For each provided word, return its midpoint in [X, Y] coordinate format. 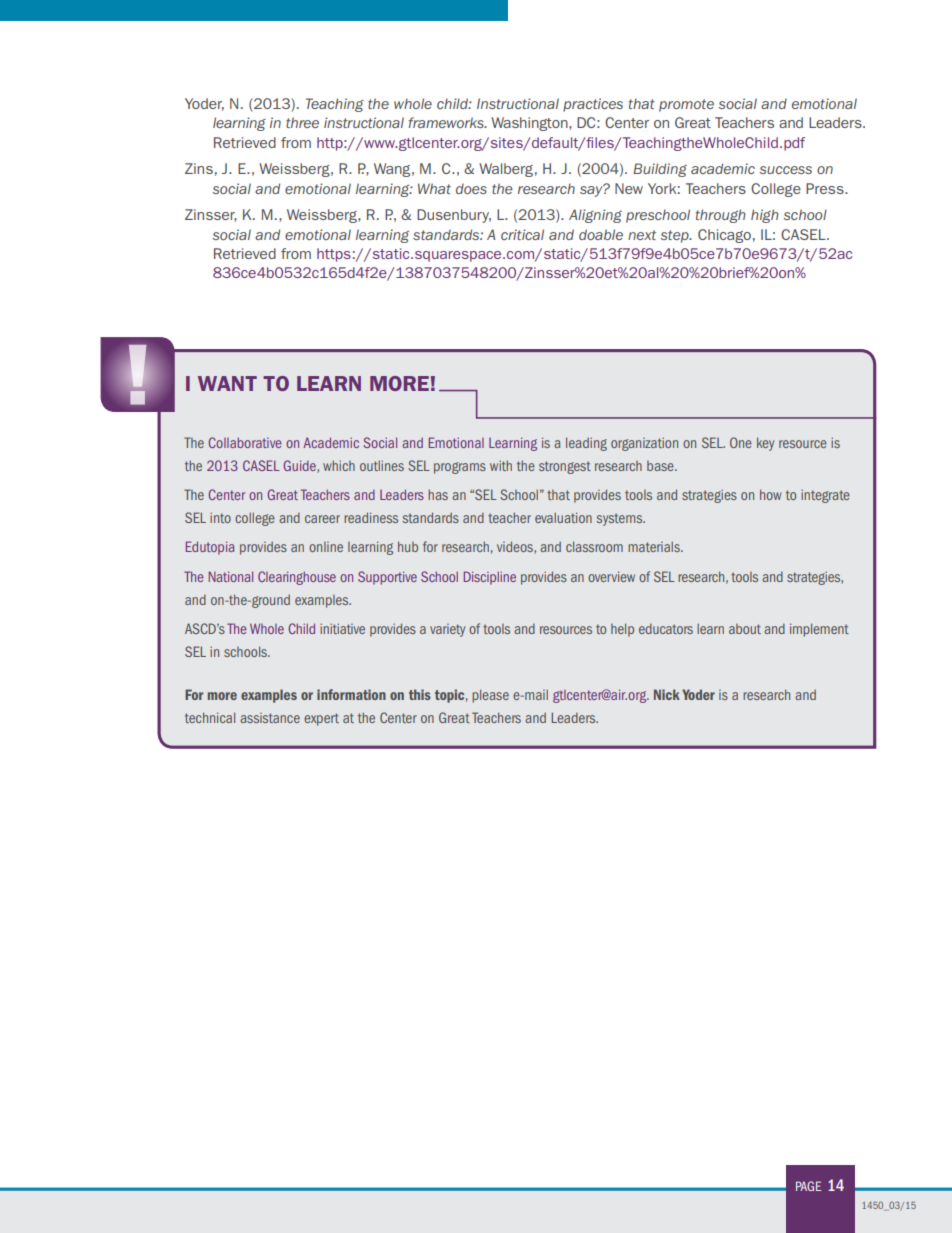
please [490, 696]
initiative [342, 628]
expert [321, 719]
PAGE [808, 1186]
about [745, 629]
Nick [667, 694]
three [302, 122]
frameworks [447, 122]
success [786, 170]
